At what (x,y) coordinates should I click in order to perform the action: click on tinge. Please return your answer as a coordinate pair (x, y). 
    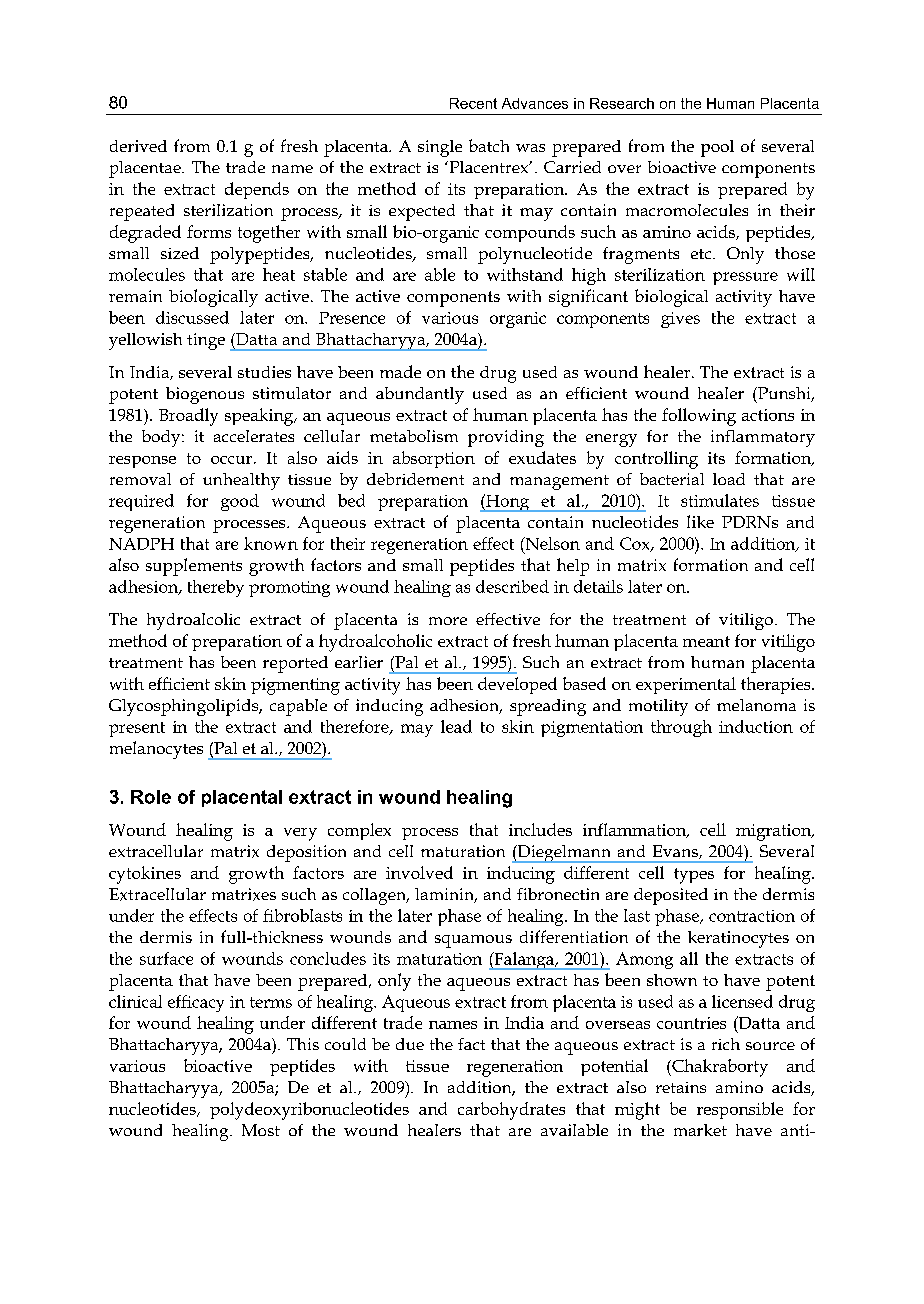
    Looking at the image, I should click on (206, 341).
